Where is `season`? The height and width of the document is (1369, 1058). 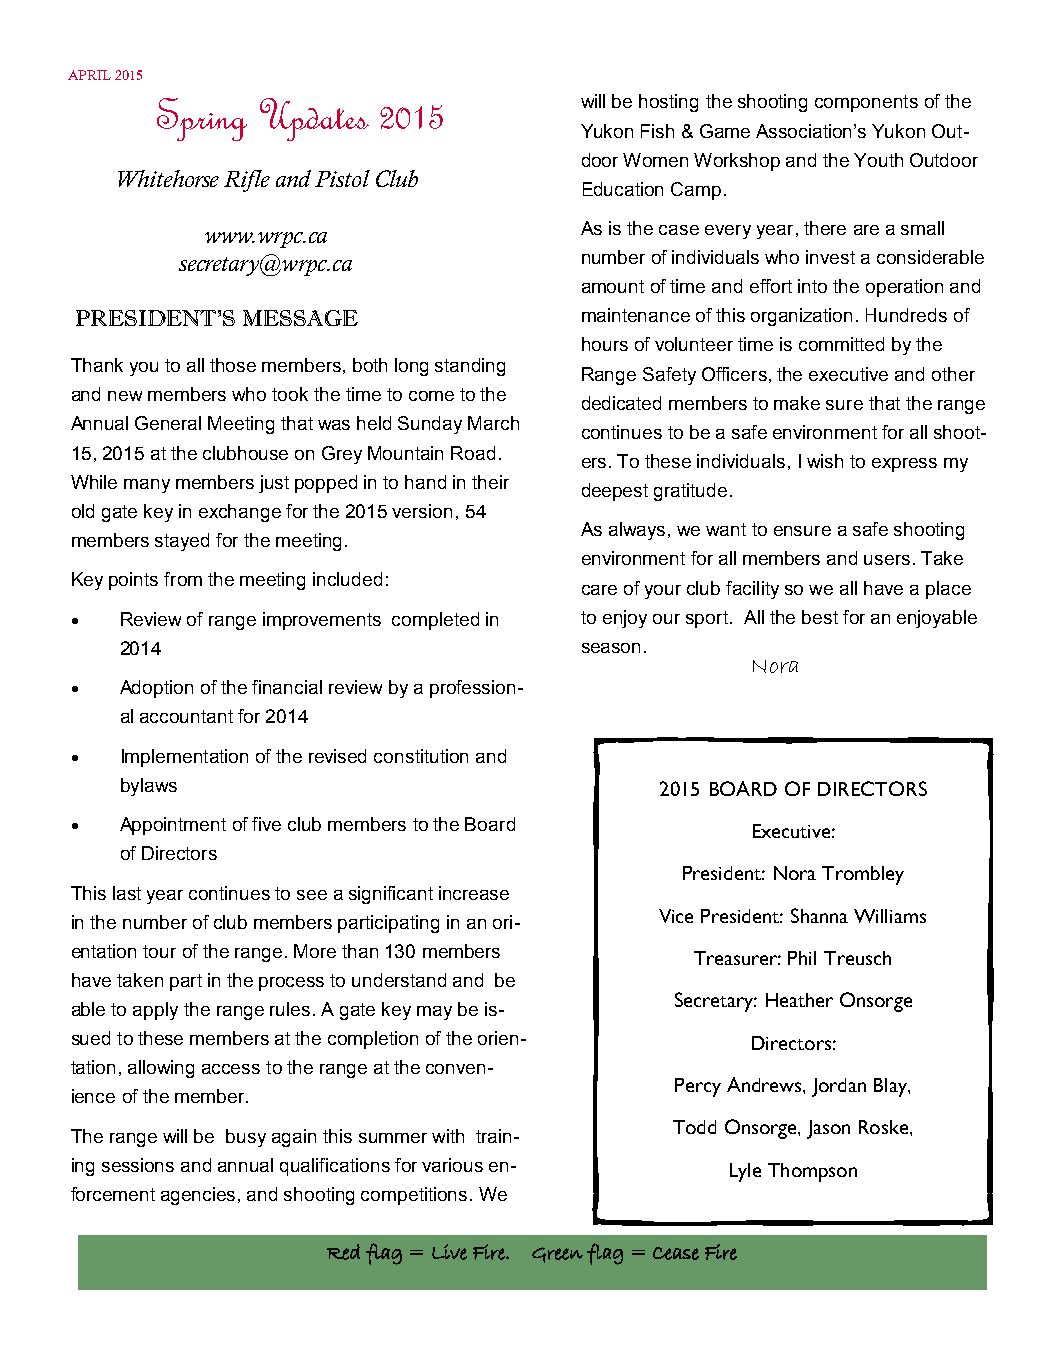
season is located at coordinates (611, 648).
